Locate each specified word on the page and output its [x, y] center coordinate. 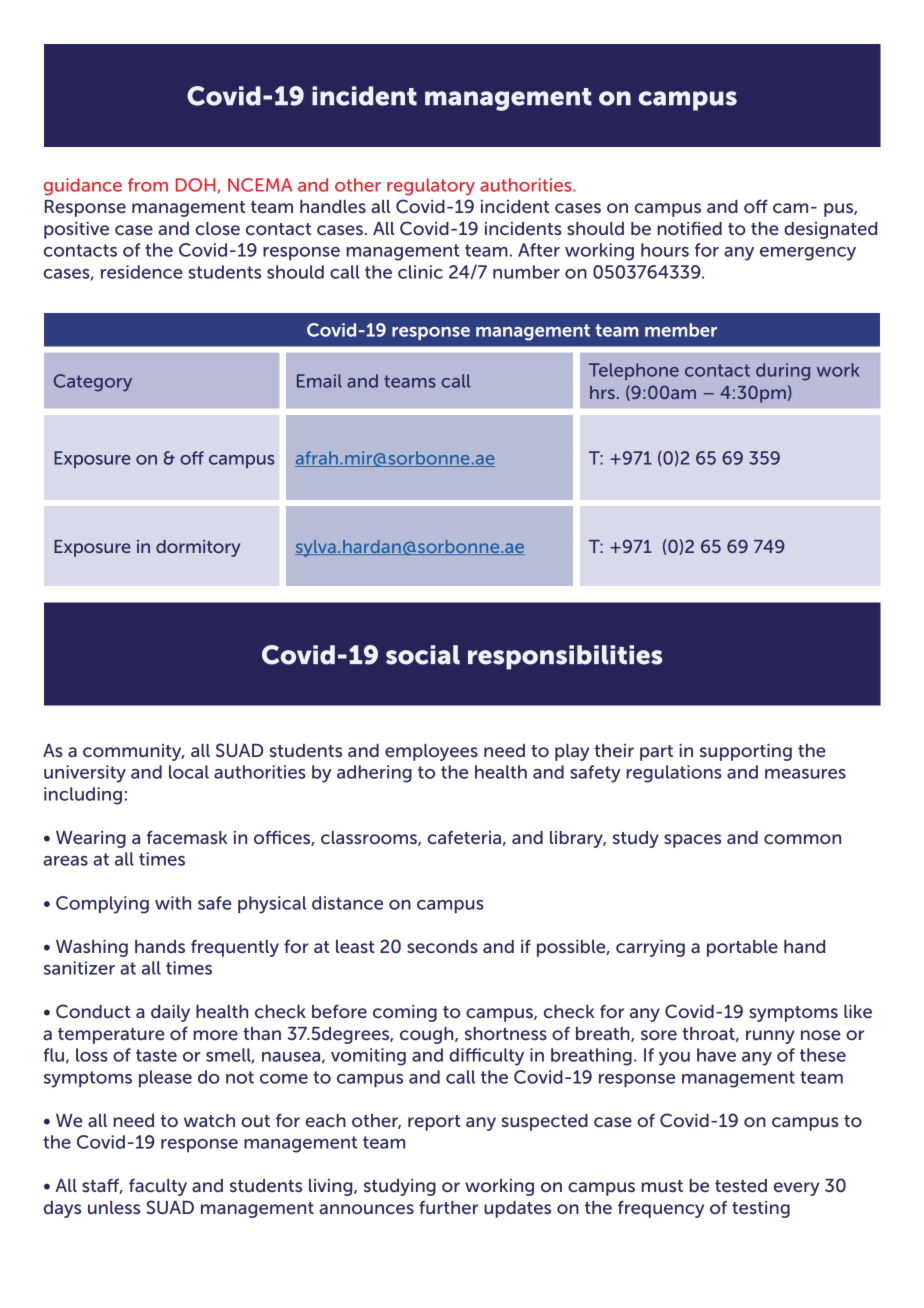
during [783, 372]
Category [93, 383]
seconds [442, 946]
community [133, 752]
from [148, 185]
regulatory [431, 187]
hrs [602, 392]
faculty [158, 1187]
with [173, 903]
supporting [746, 752]
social [423, 655]
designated [830, 230]
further [448, 1207]
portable [742, 948]
